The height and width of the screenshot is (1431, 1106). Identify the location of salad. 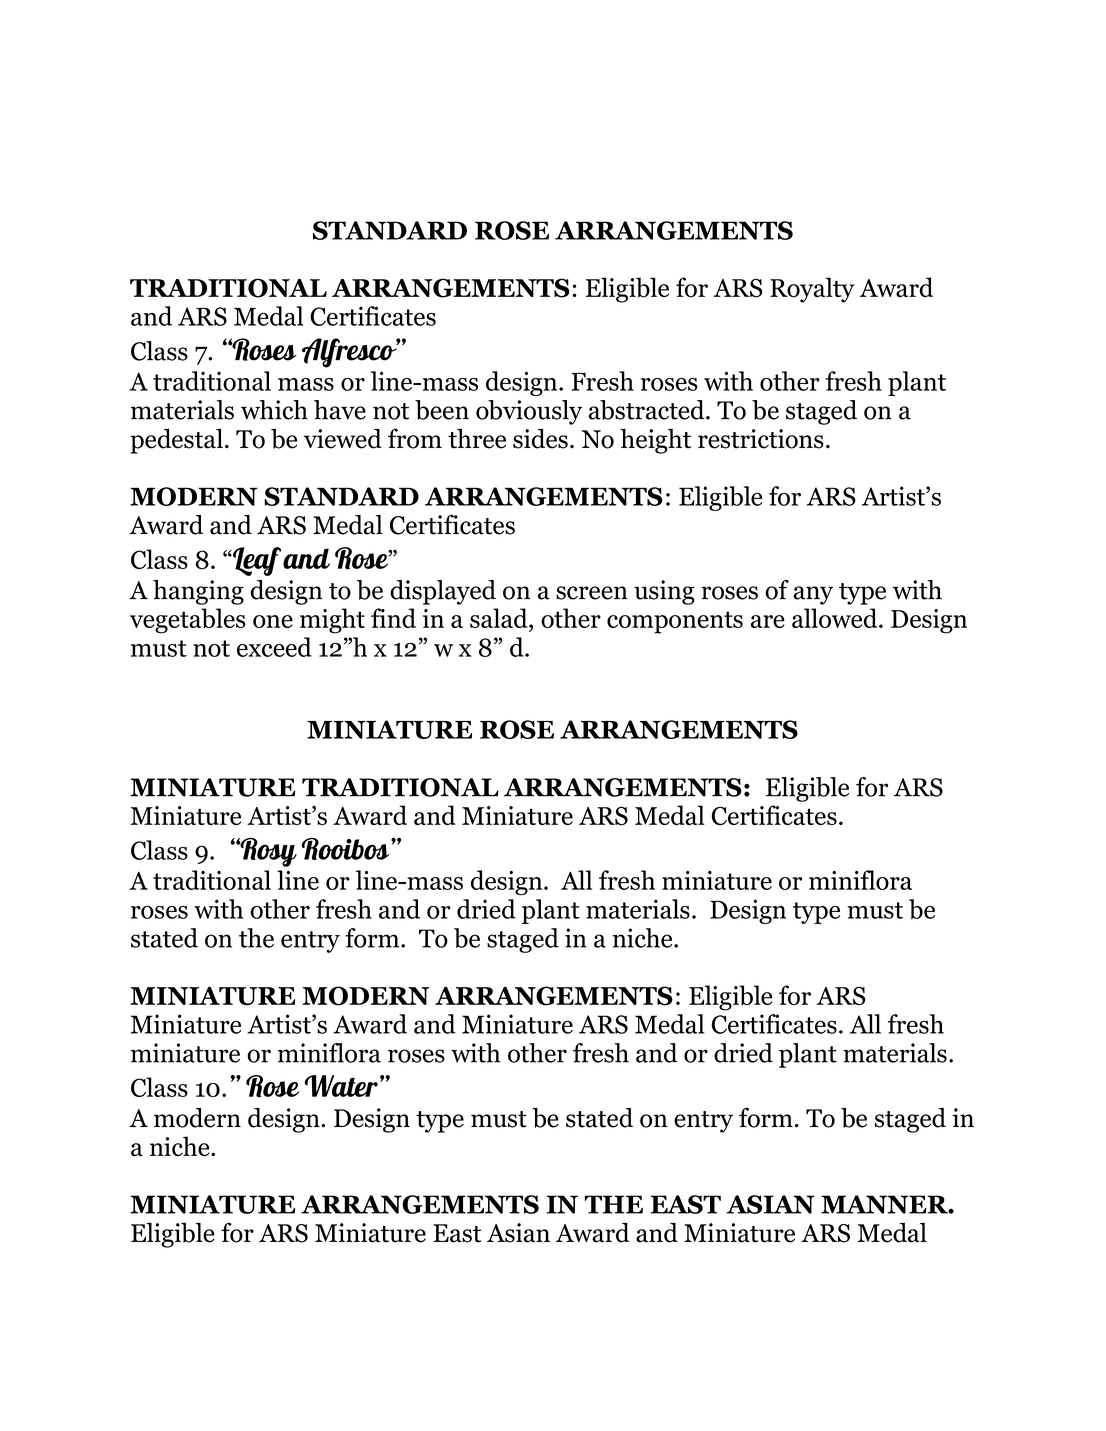
(500, 618).
